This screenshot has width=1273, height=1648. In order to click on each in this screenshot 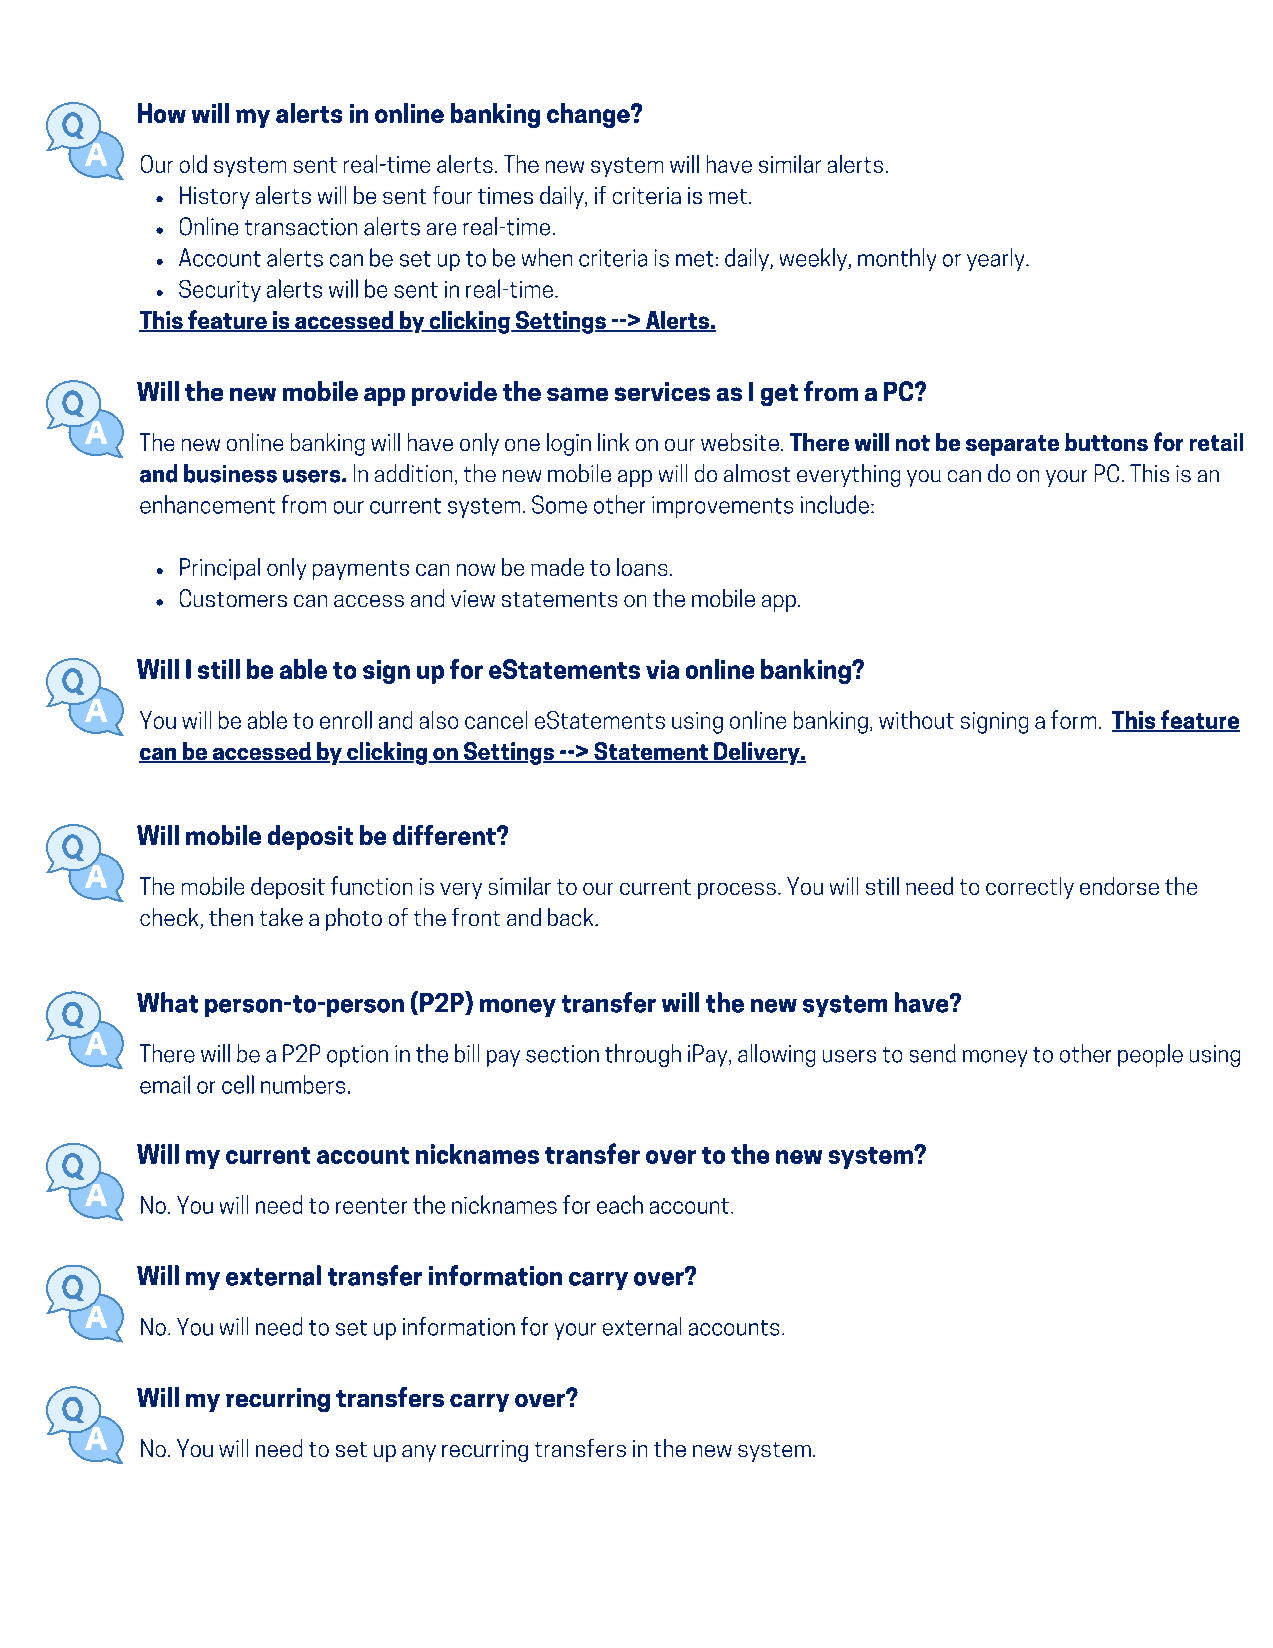, I will do `click(620, 1204)`.
